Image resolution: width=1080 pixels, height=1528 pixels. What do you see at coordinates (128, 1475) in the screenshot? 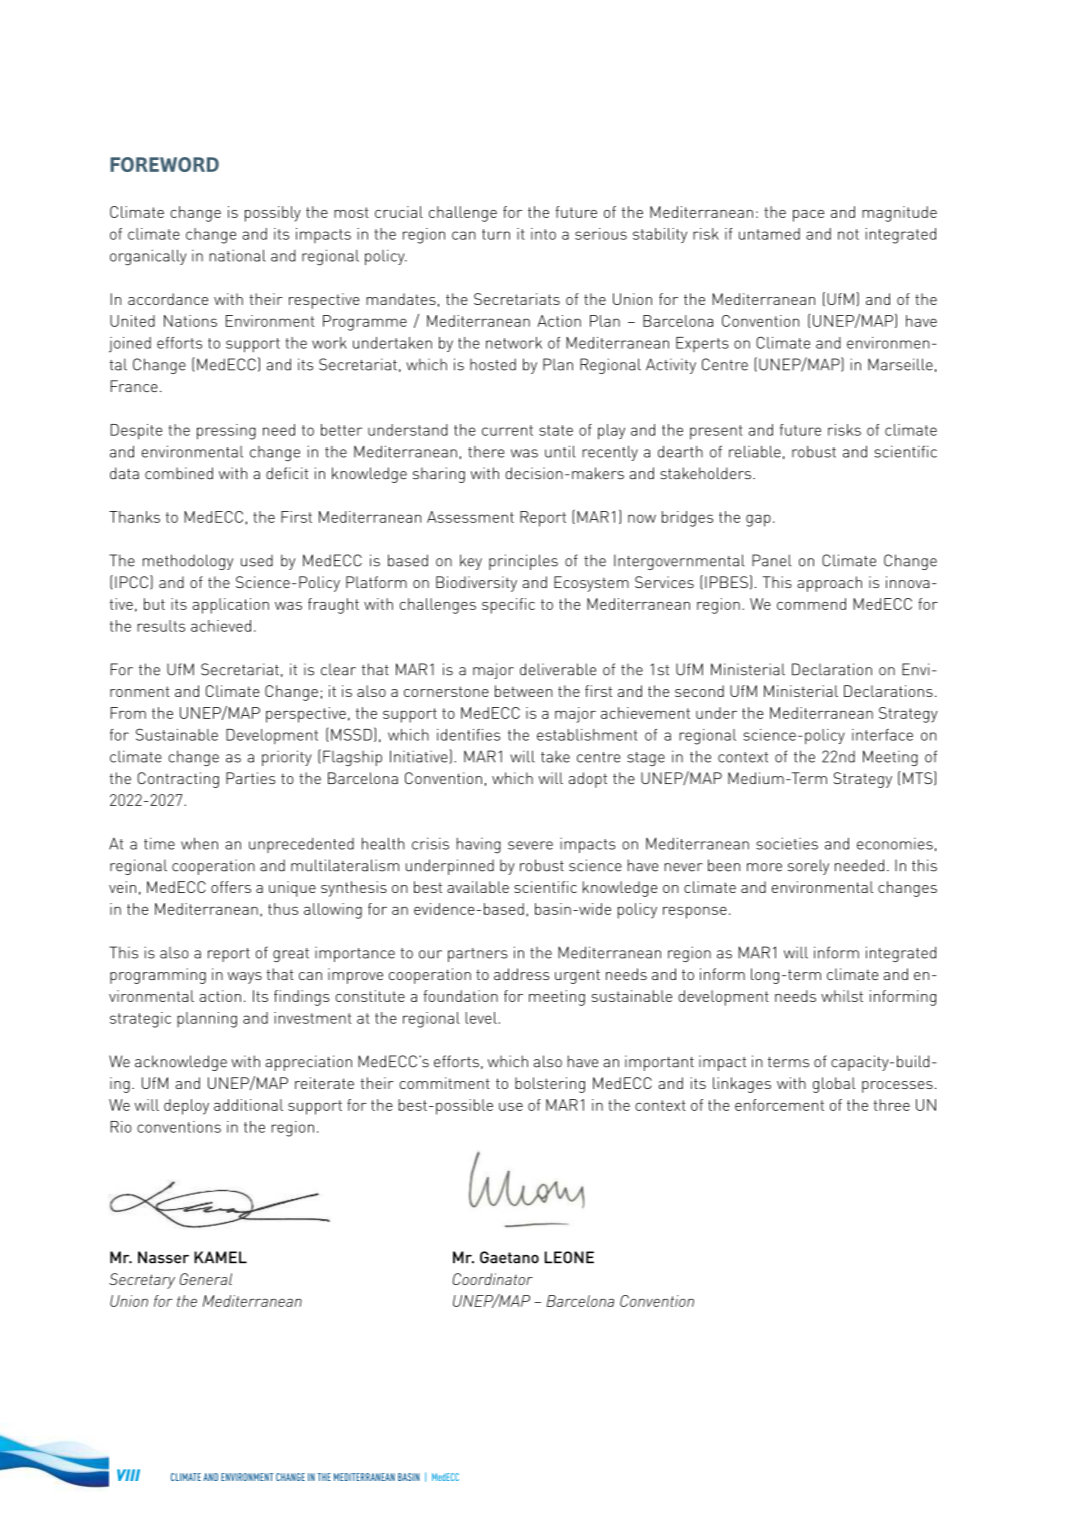
I see `VIII` at bounding box center [128, 1475].
